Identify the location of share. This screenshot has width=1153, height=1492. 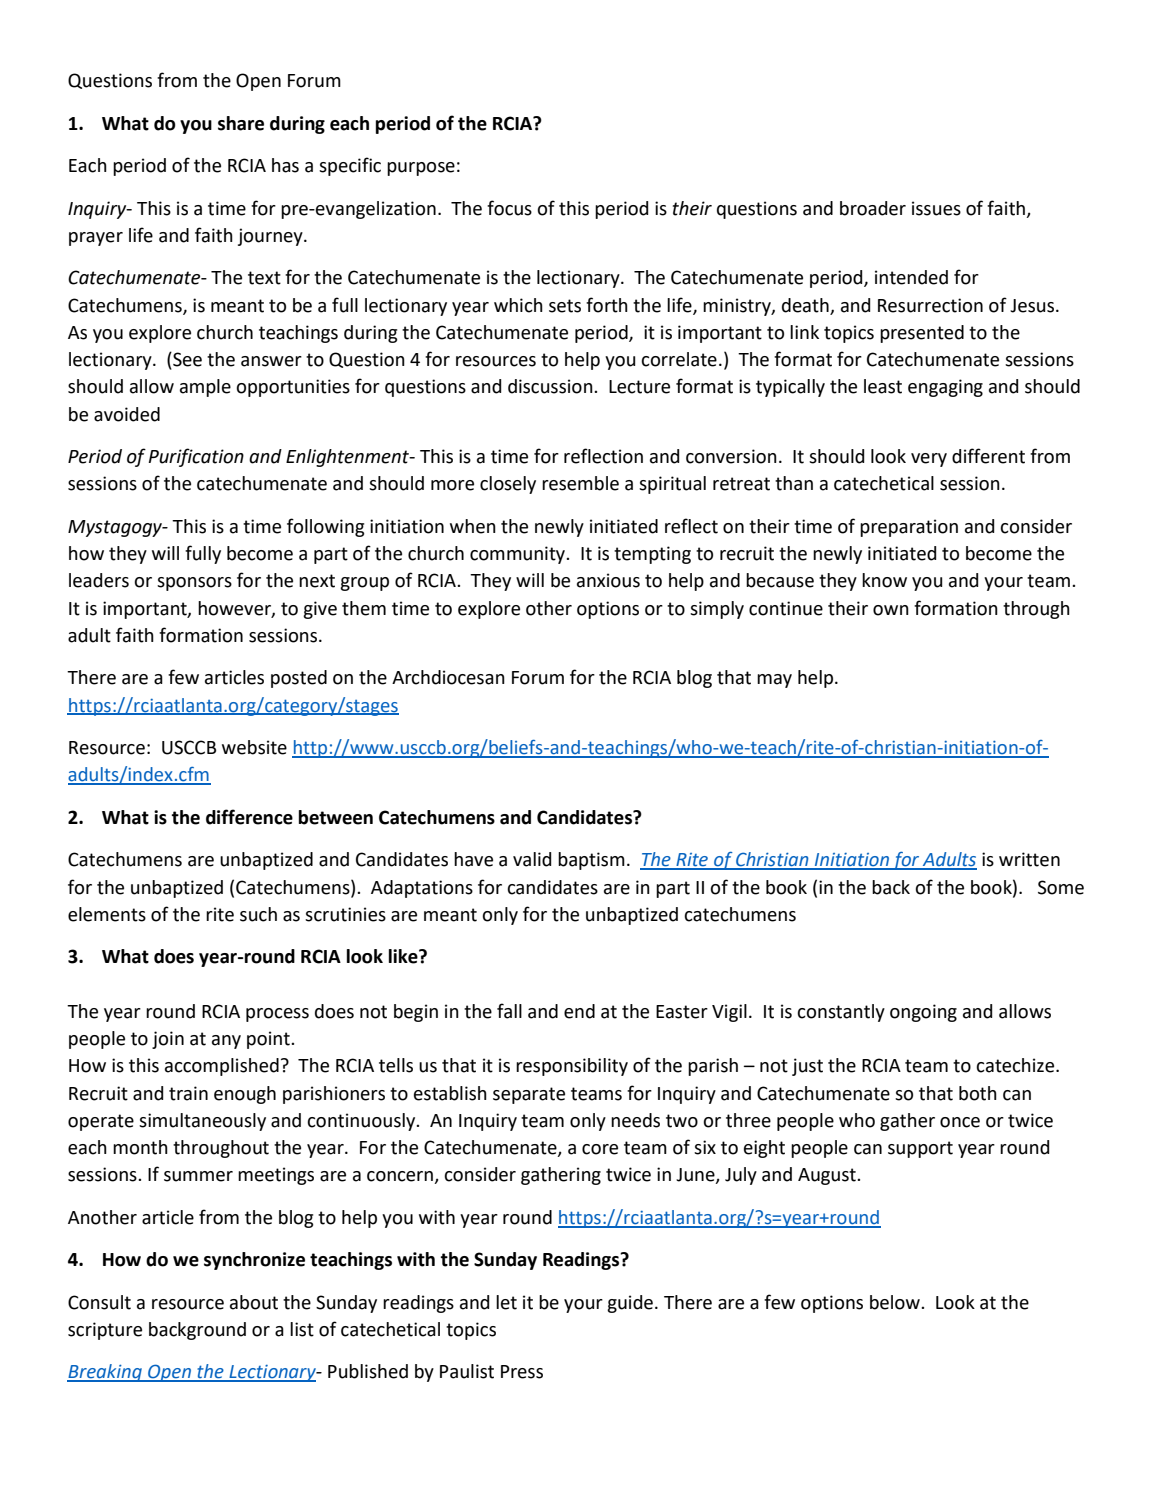
(241, 123).
